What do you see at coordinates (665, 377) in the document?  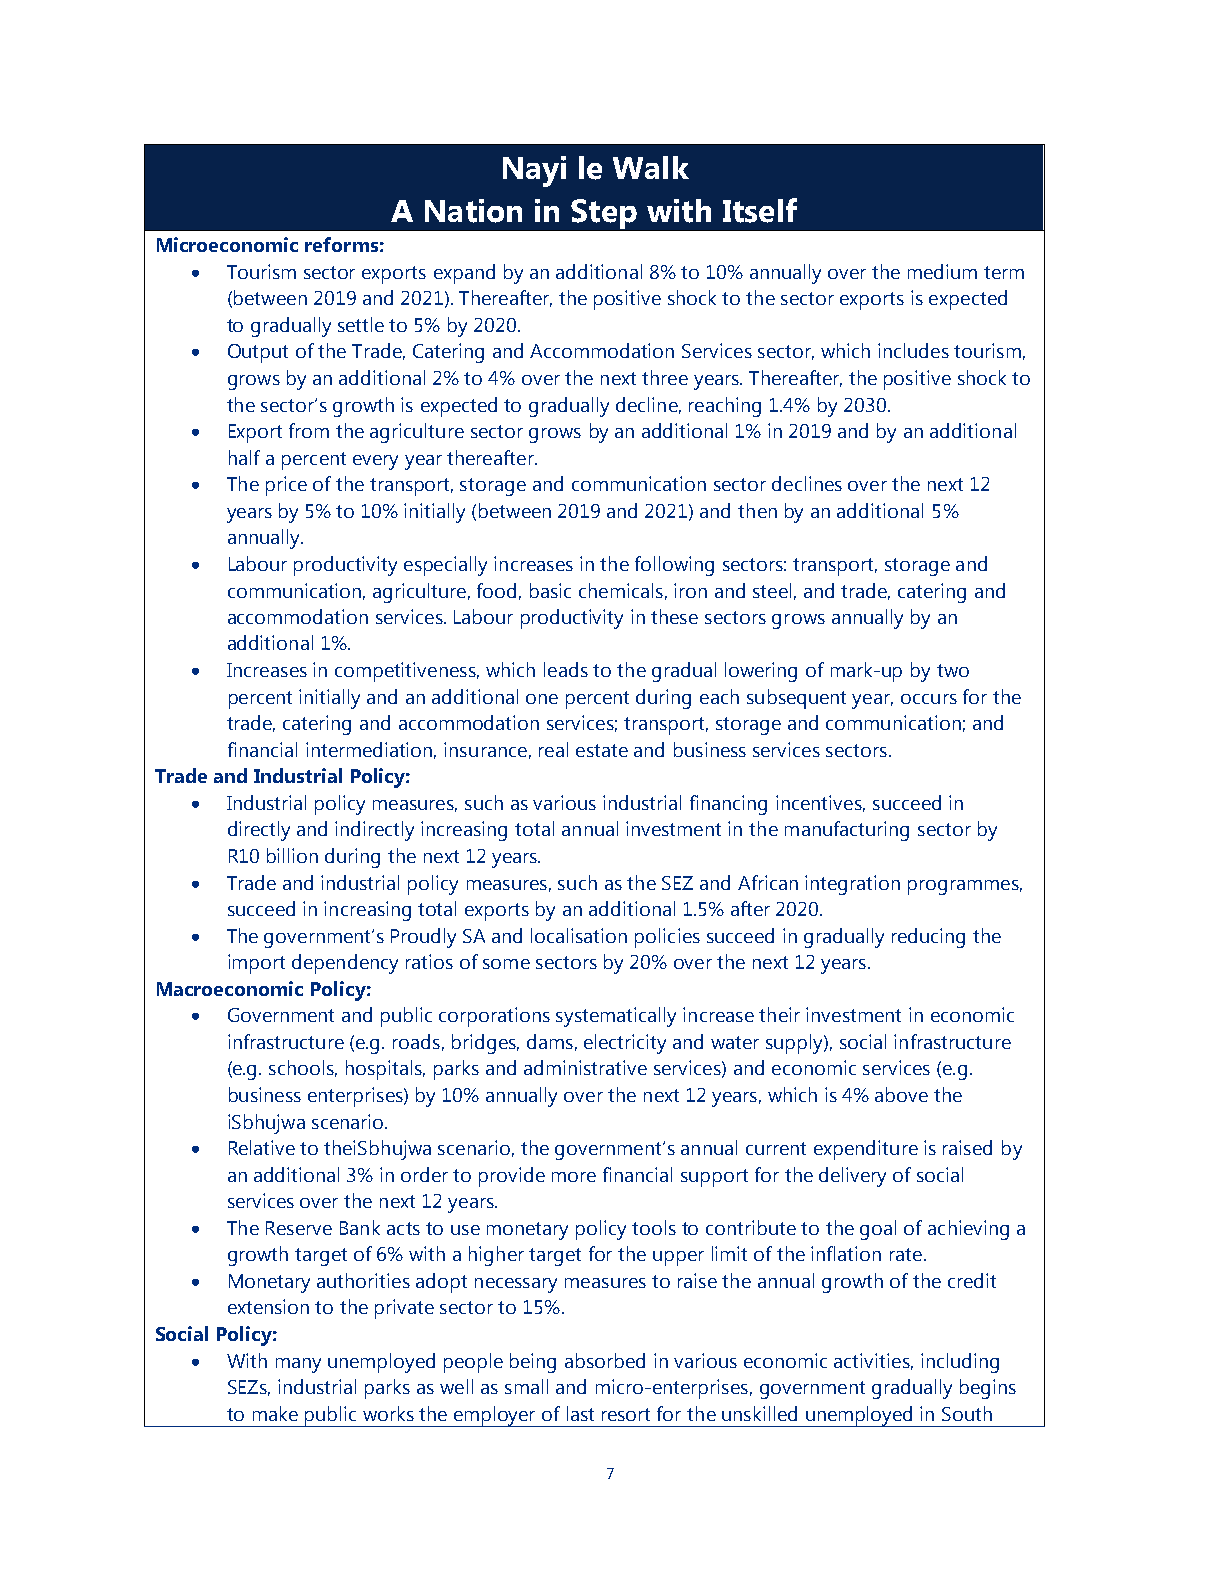 I see `three` at bounding box center [665, 377].
